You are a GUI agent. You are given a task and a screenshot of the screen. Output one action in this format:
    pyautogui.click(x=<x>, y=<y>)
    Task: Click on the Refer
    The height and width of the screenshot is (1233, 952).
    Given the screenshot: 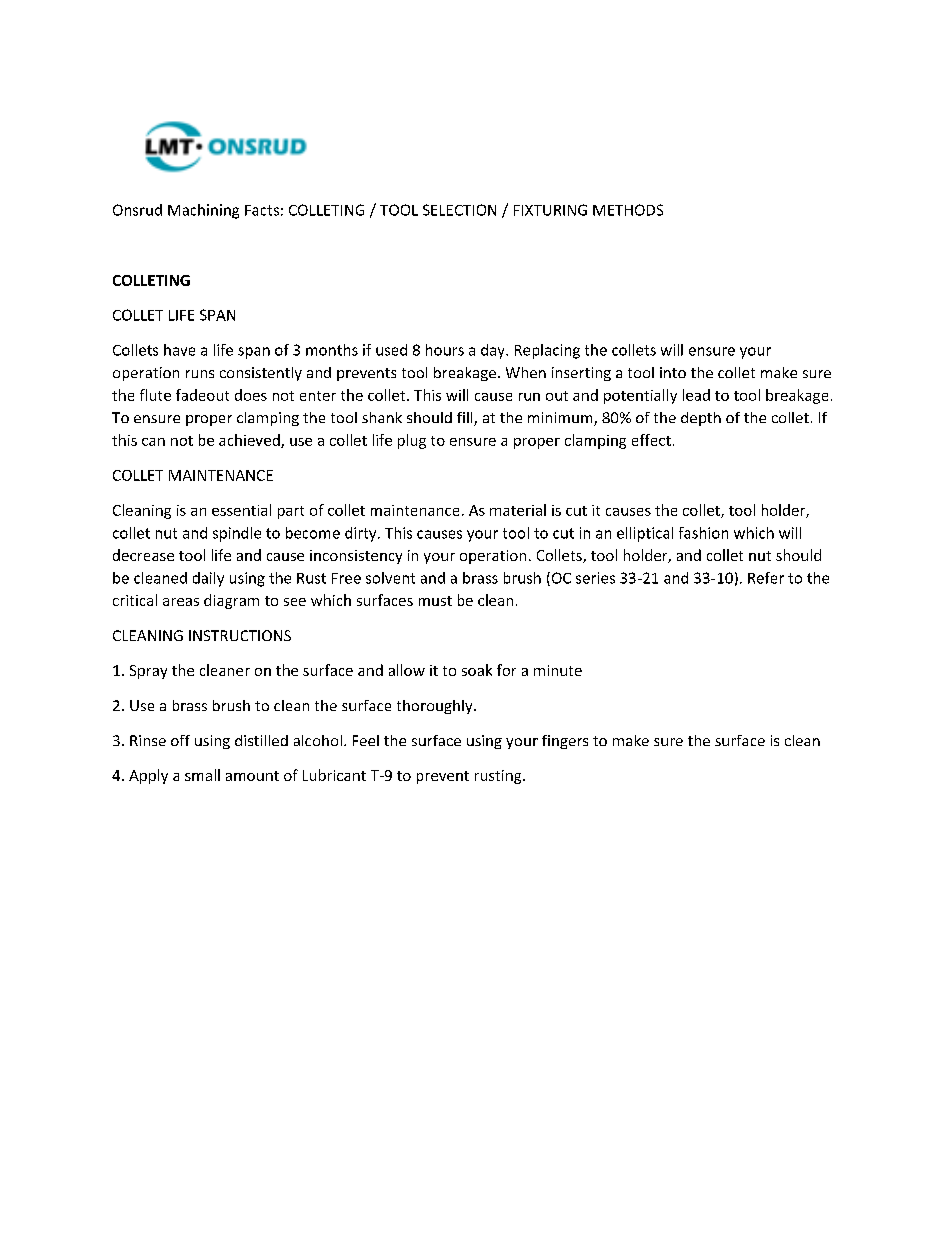 What is the action you would take?
    pyautogui.click(x=766, y=578)
